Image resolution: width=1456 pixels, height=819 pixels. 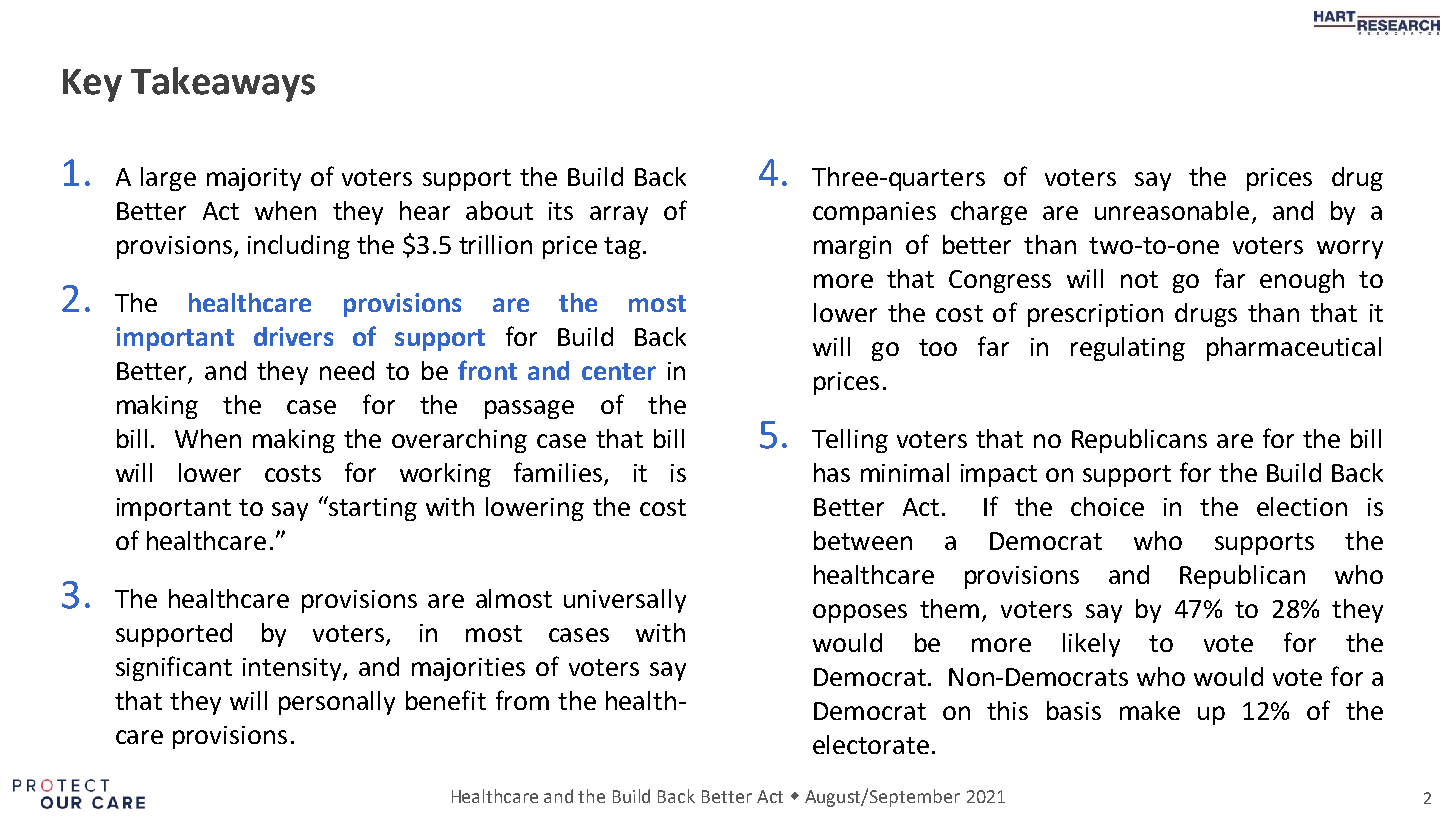 What do you see at coordinates (1172, 210) in the screenshot?
I see `unreasonable` at bounding box center [1172, 210].
